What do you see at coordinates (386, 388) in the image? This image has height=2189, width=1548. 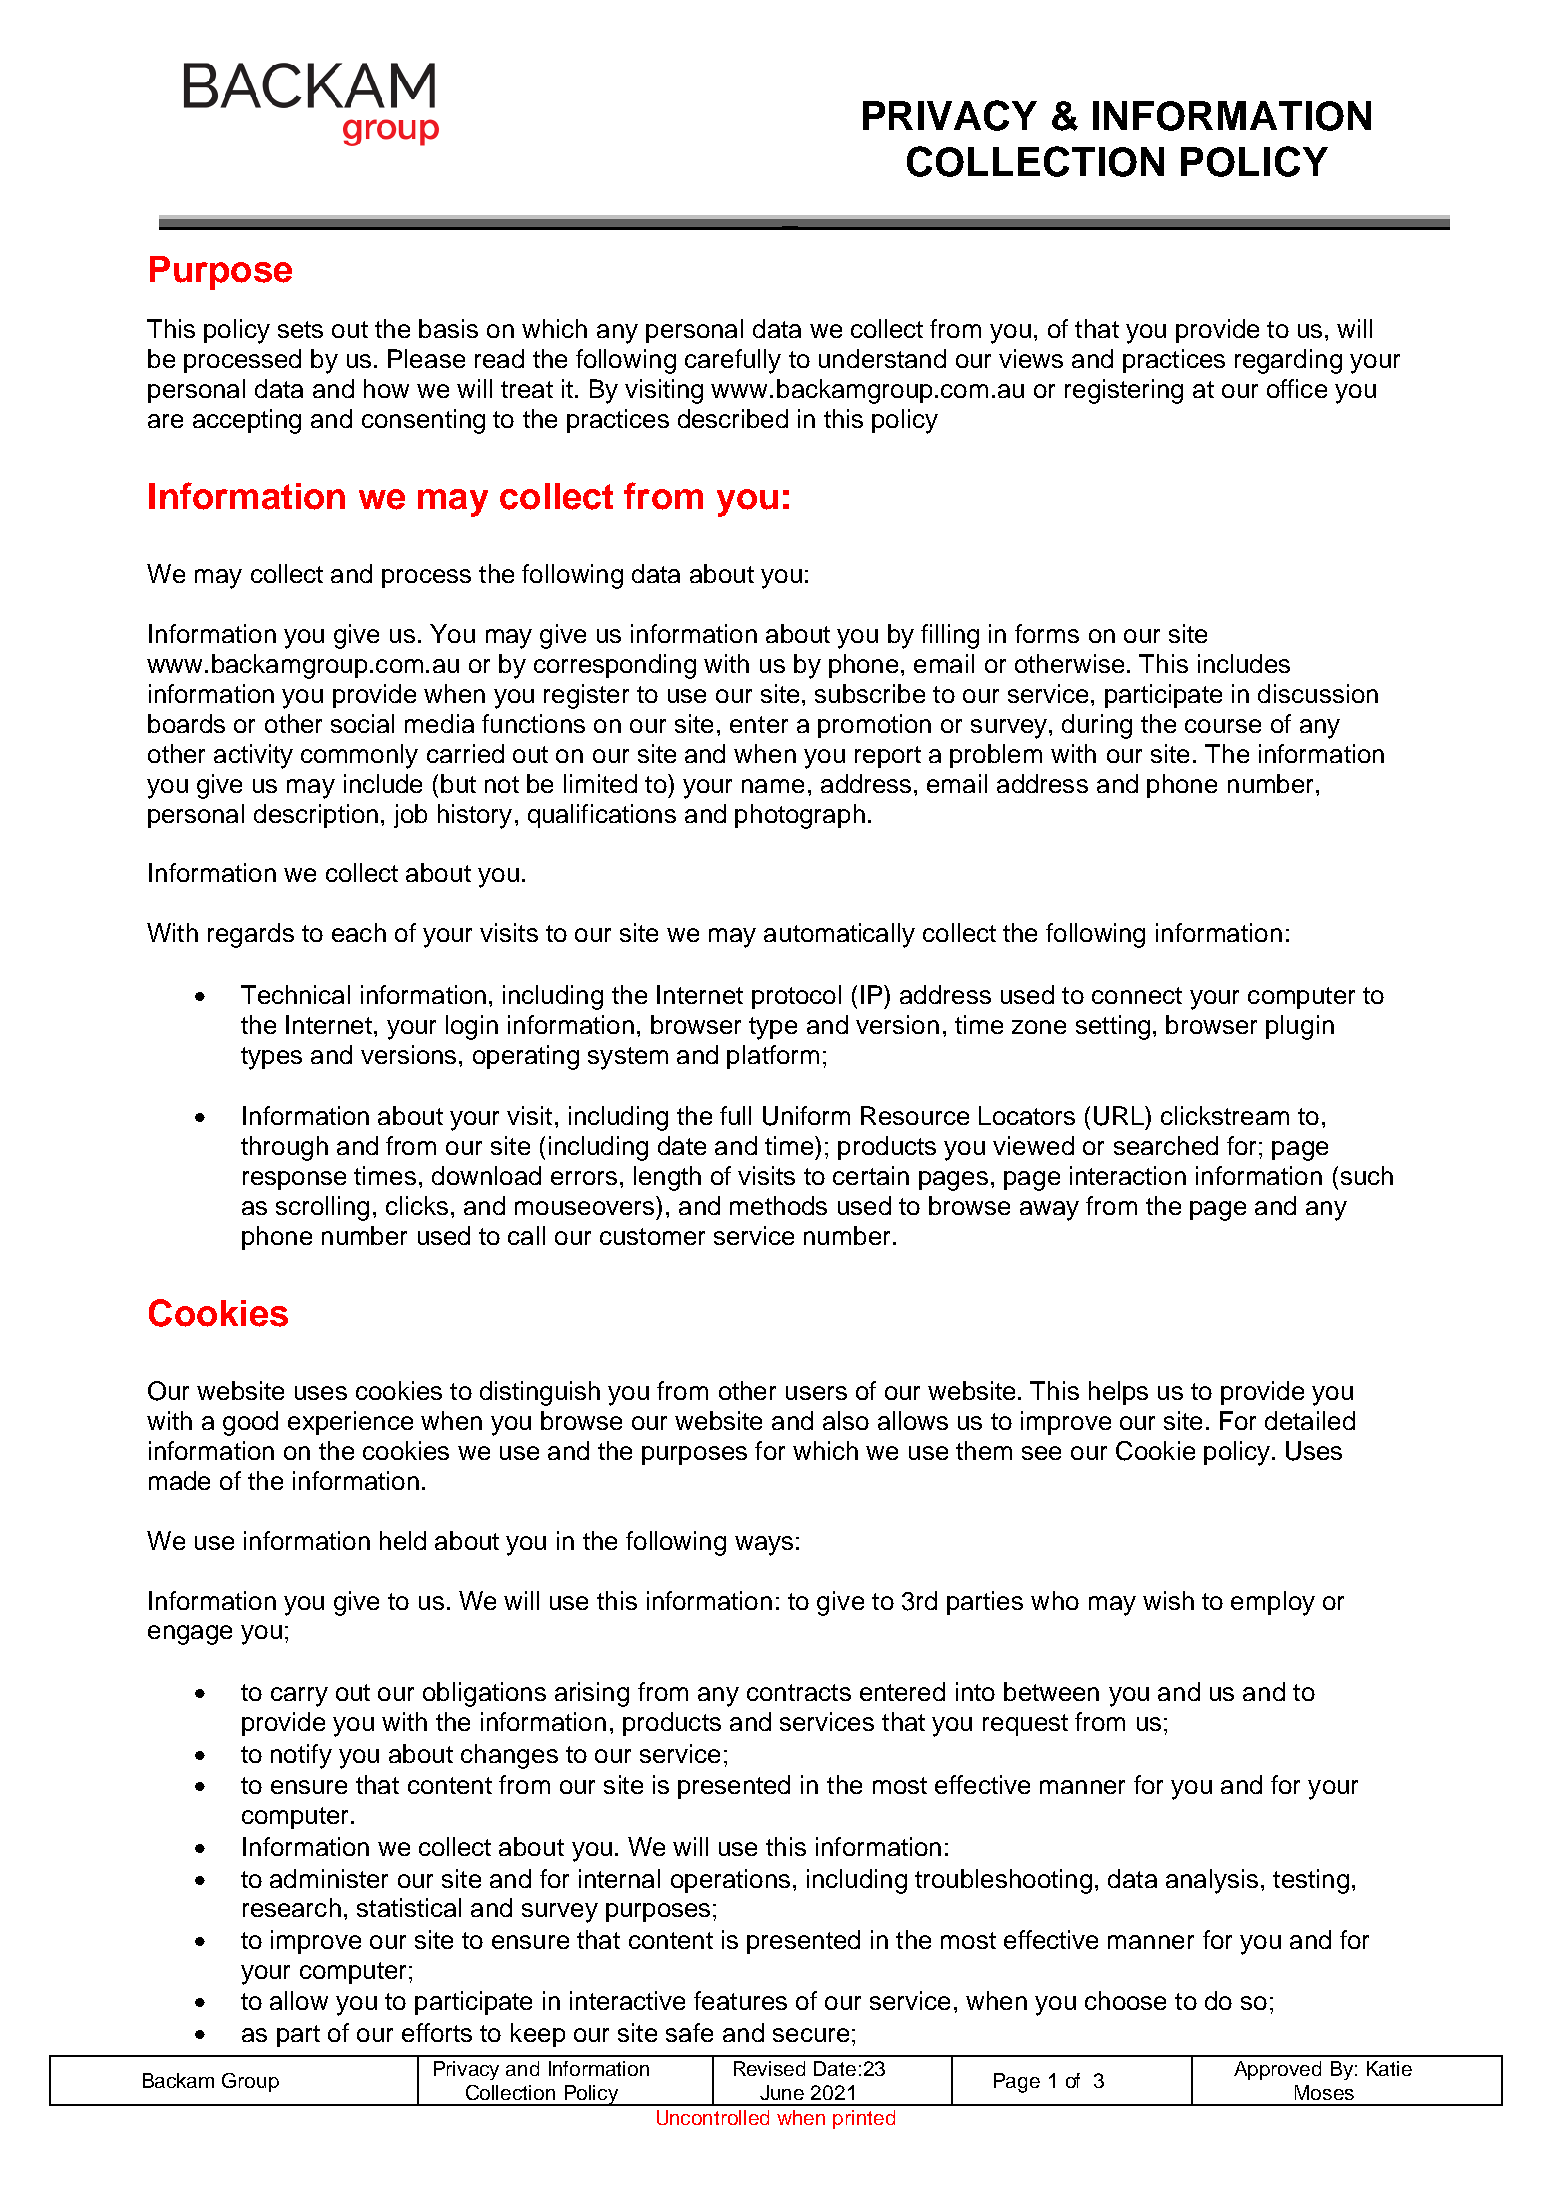 I see `how` at bounding box center [386, 388].
